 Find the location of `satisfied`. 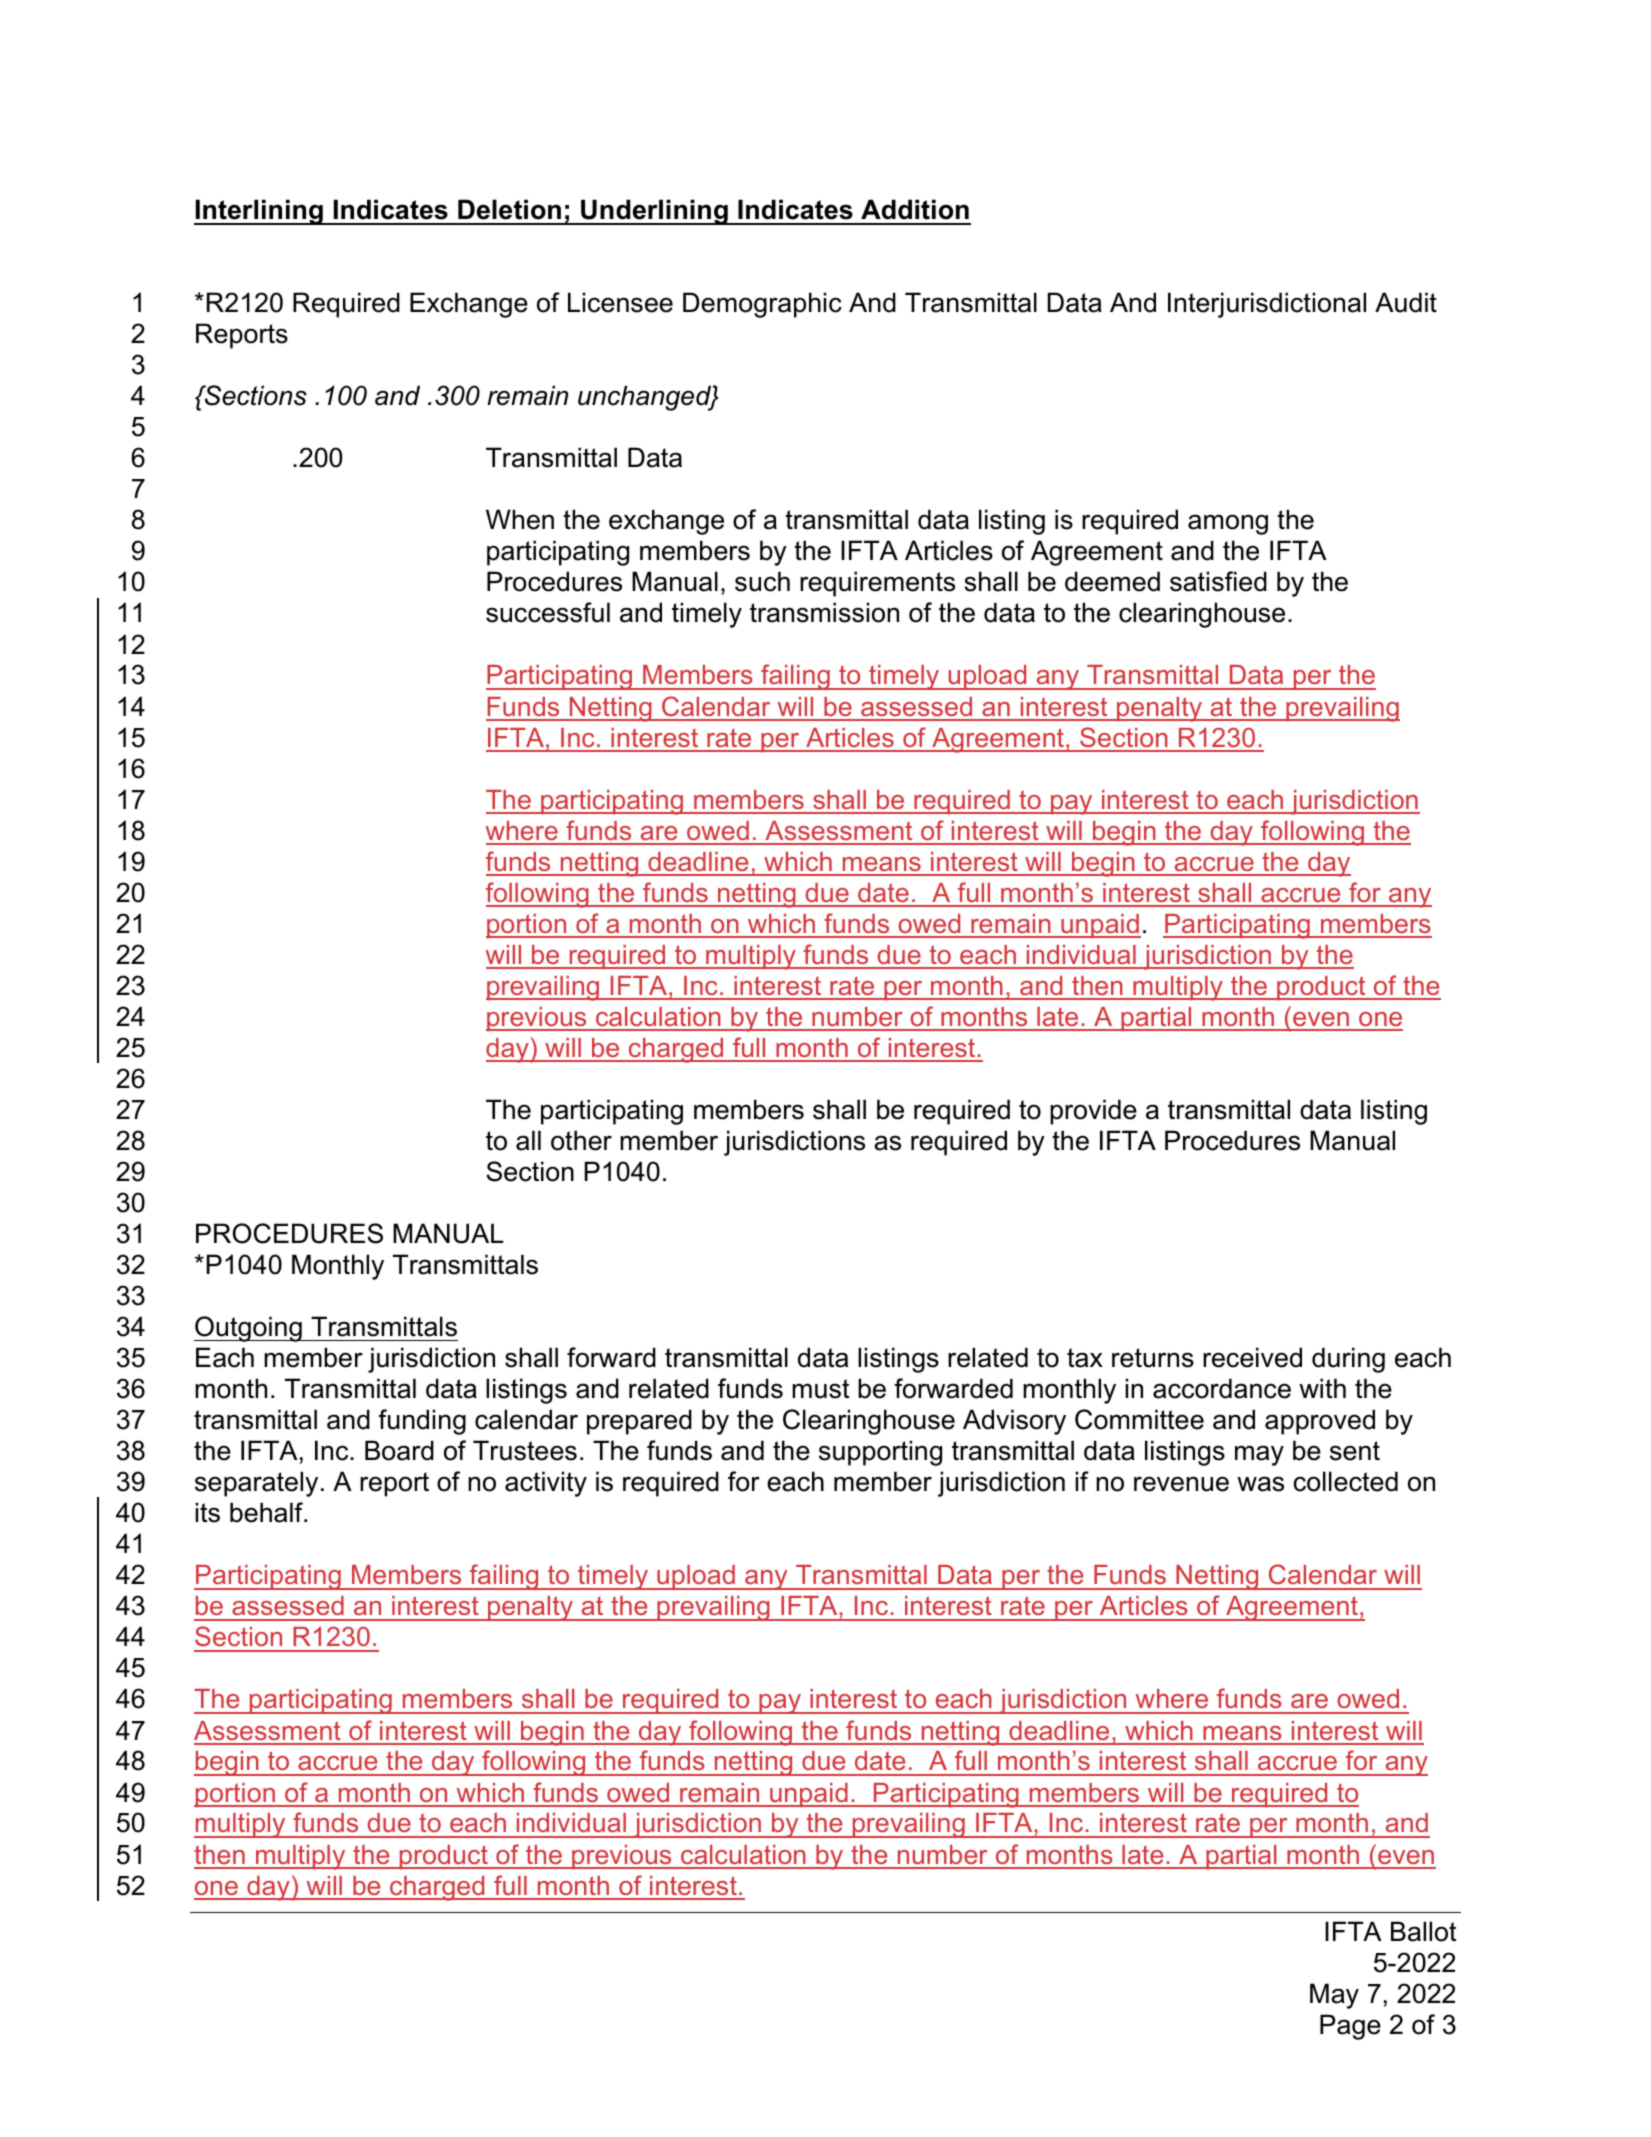

satisfied is located at coordinates (1218, 581).
